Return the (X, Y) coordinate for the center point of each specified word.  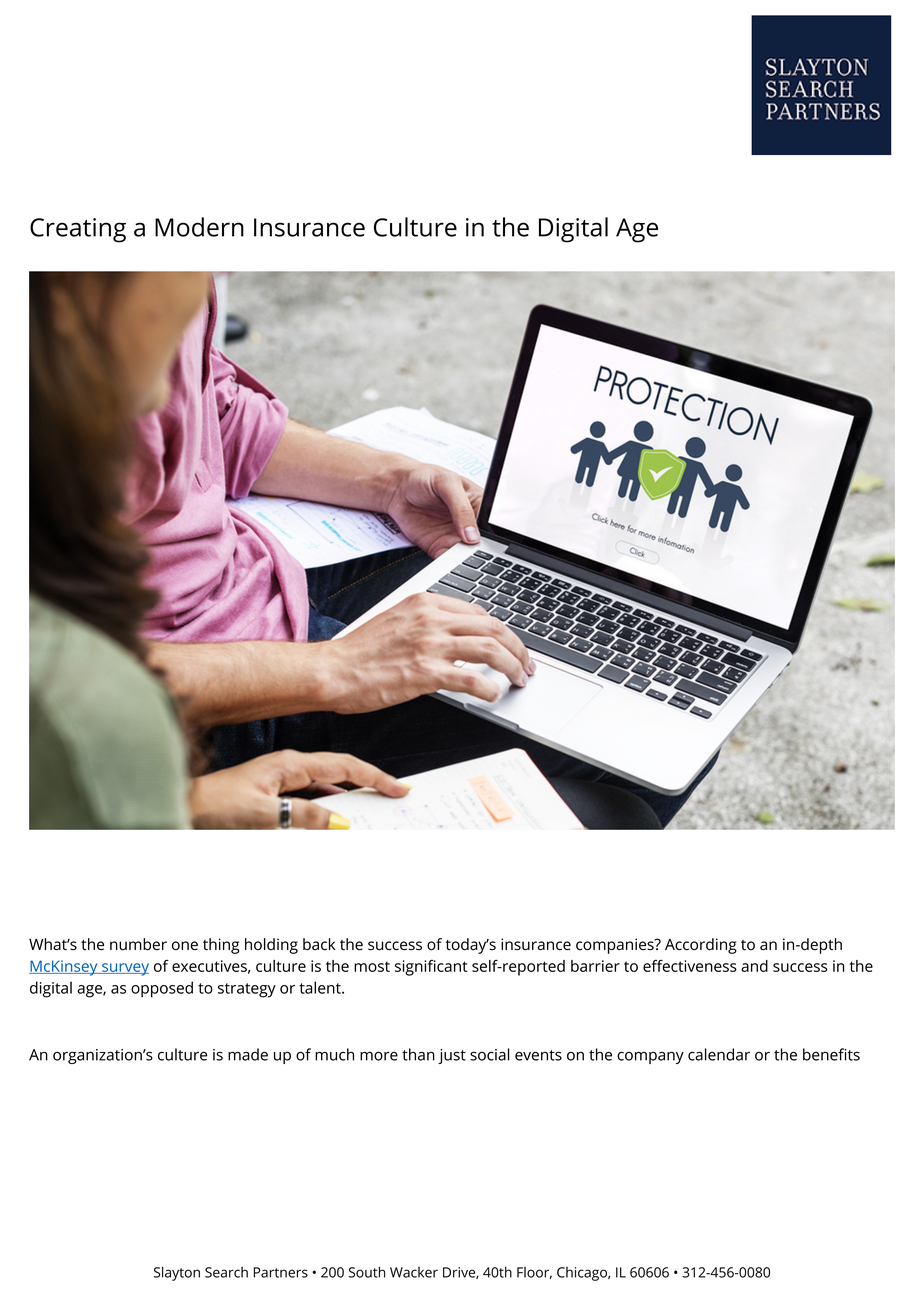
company (650, 1057)
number (138, 944)
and (754, 966)
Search (226, 1272)
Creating (78, 230)
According (701, 946)
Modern (199, 227)
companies (616, 946)
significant (431, 968)
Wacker (414, 1272)
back (319, 944)
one (185, 946)
